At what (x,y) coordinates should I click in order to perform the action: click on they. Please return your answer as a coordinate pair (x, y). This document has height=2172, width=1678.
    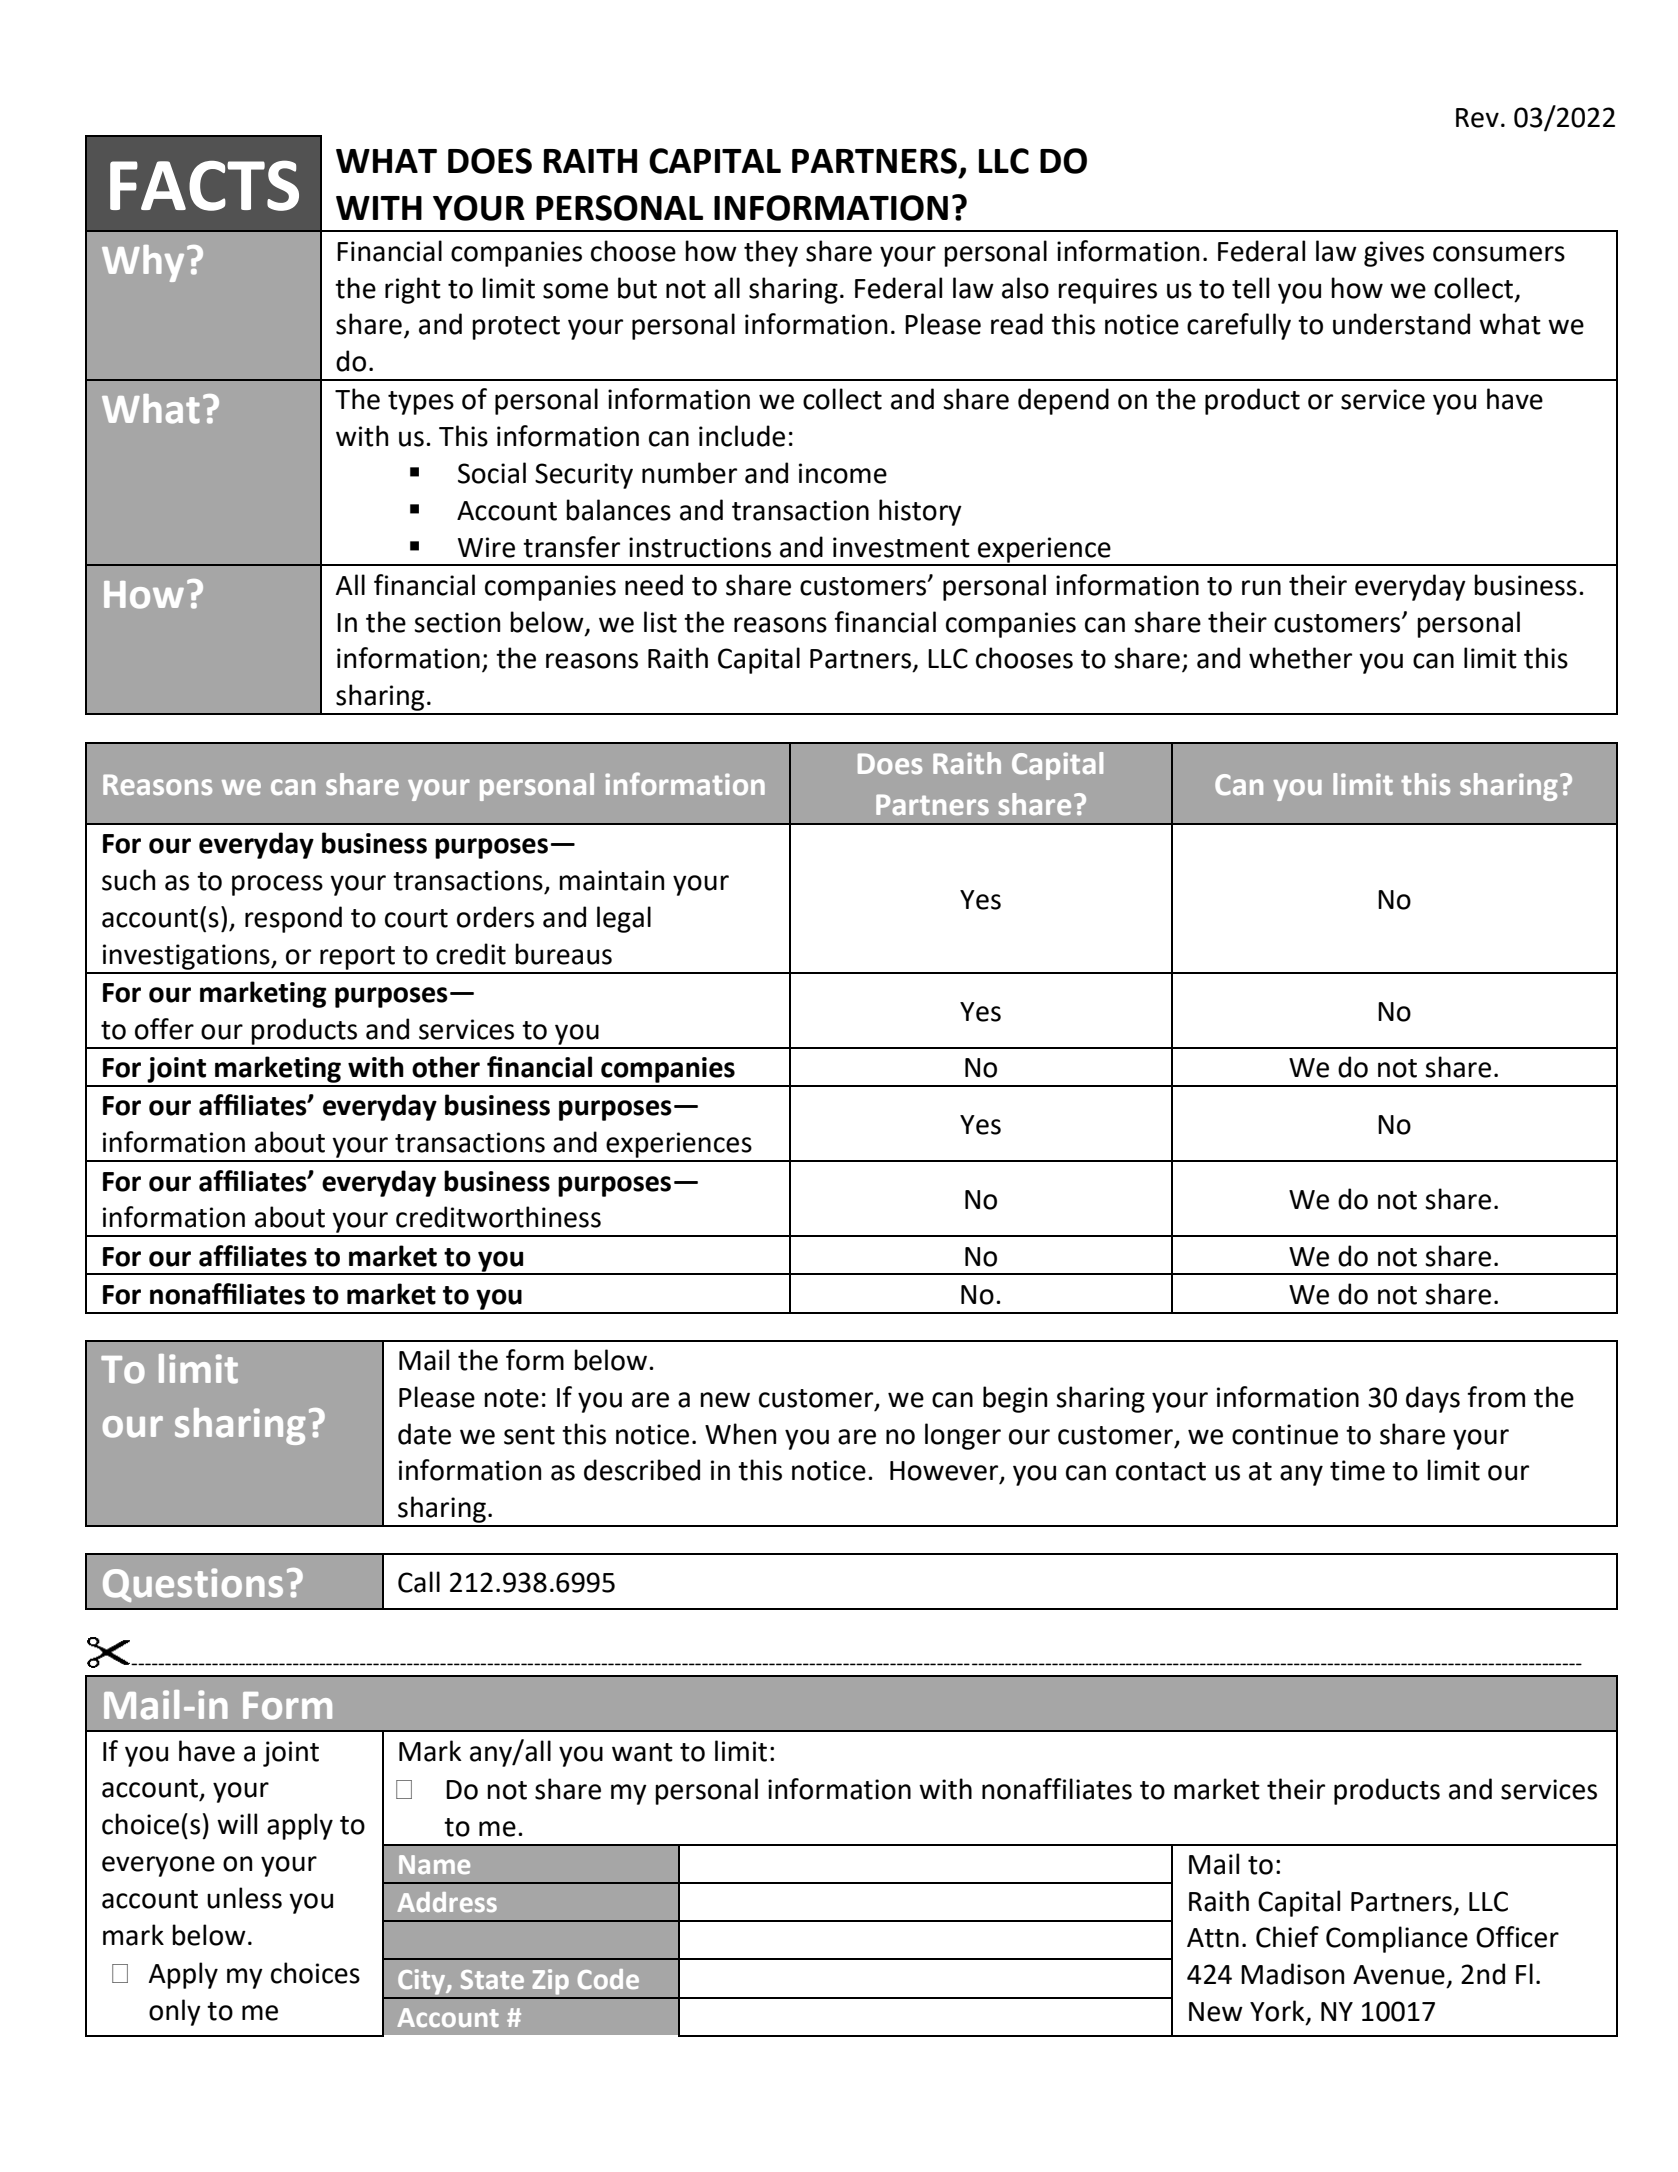
    Looking at the image, I should click on (771, 253).
